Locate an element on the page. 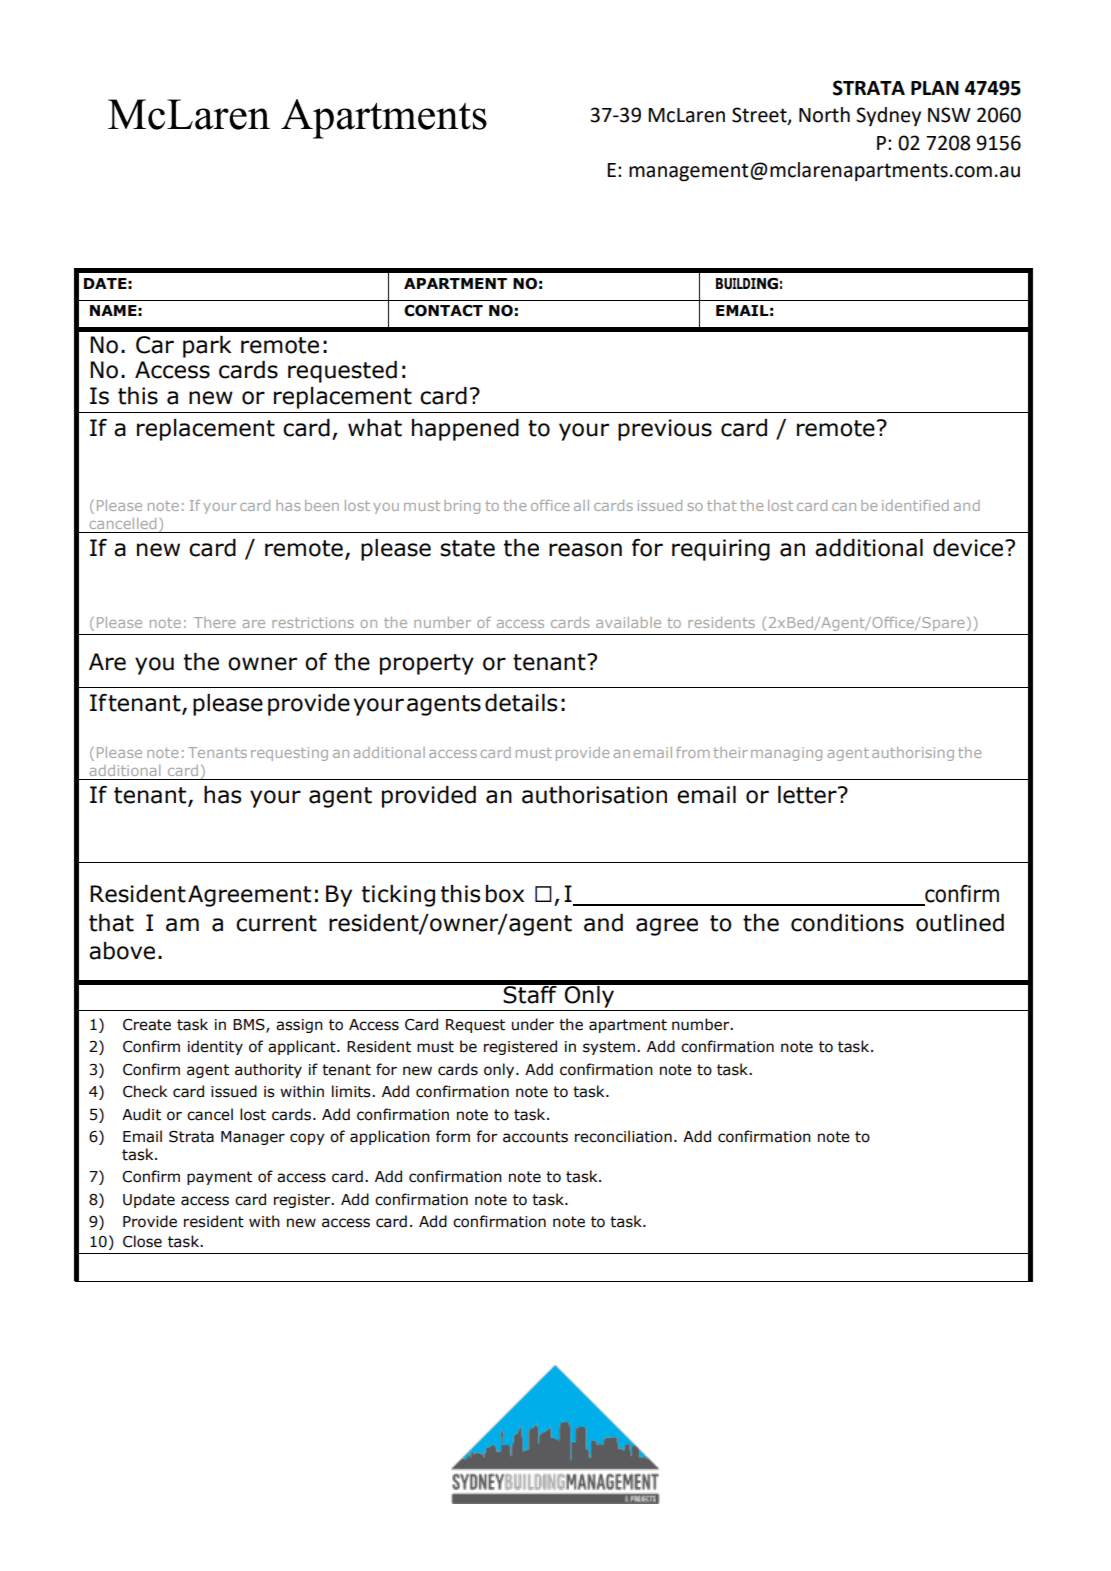  park is located at coordinates (207, 347).
